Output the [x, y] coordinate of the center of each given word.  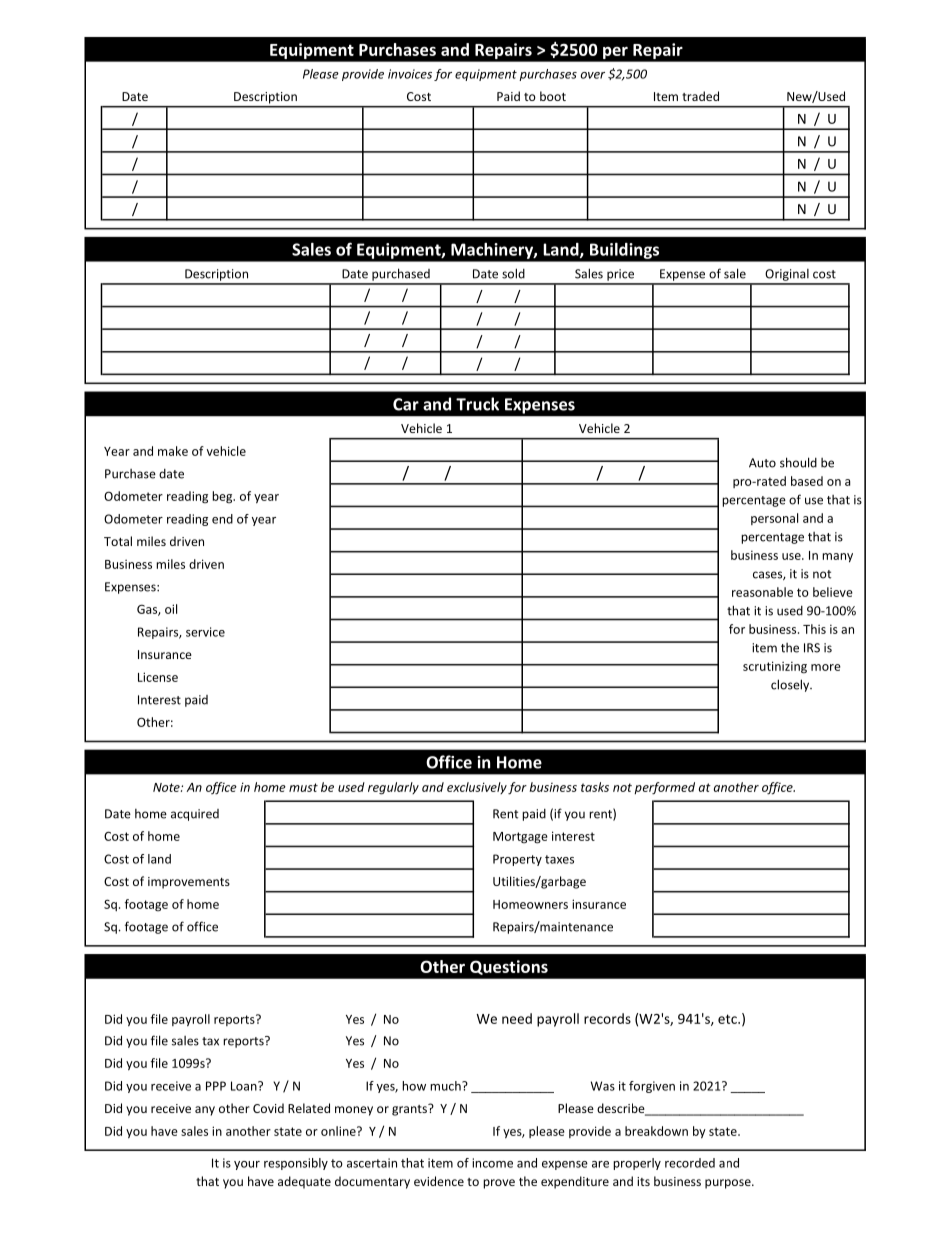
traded [700, 96]
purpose [729, 1184]
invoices [410, 74]
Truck [477, 404]
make [173, 451]
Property [517, 860]
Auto [762, 463]
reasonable [762, 592]
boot [553, 96]
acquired [195, 815]
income [492, 1163]
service [205, 632]
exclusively [477, 788]
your [247, 1165]
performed [664, 788]
